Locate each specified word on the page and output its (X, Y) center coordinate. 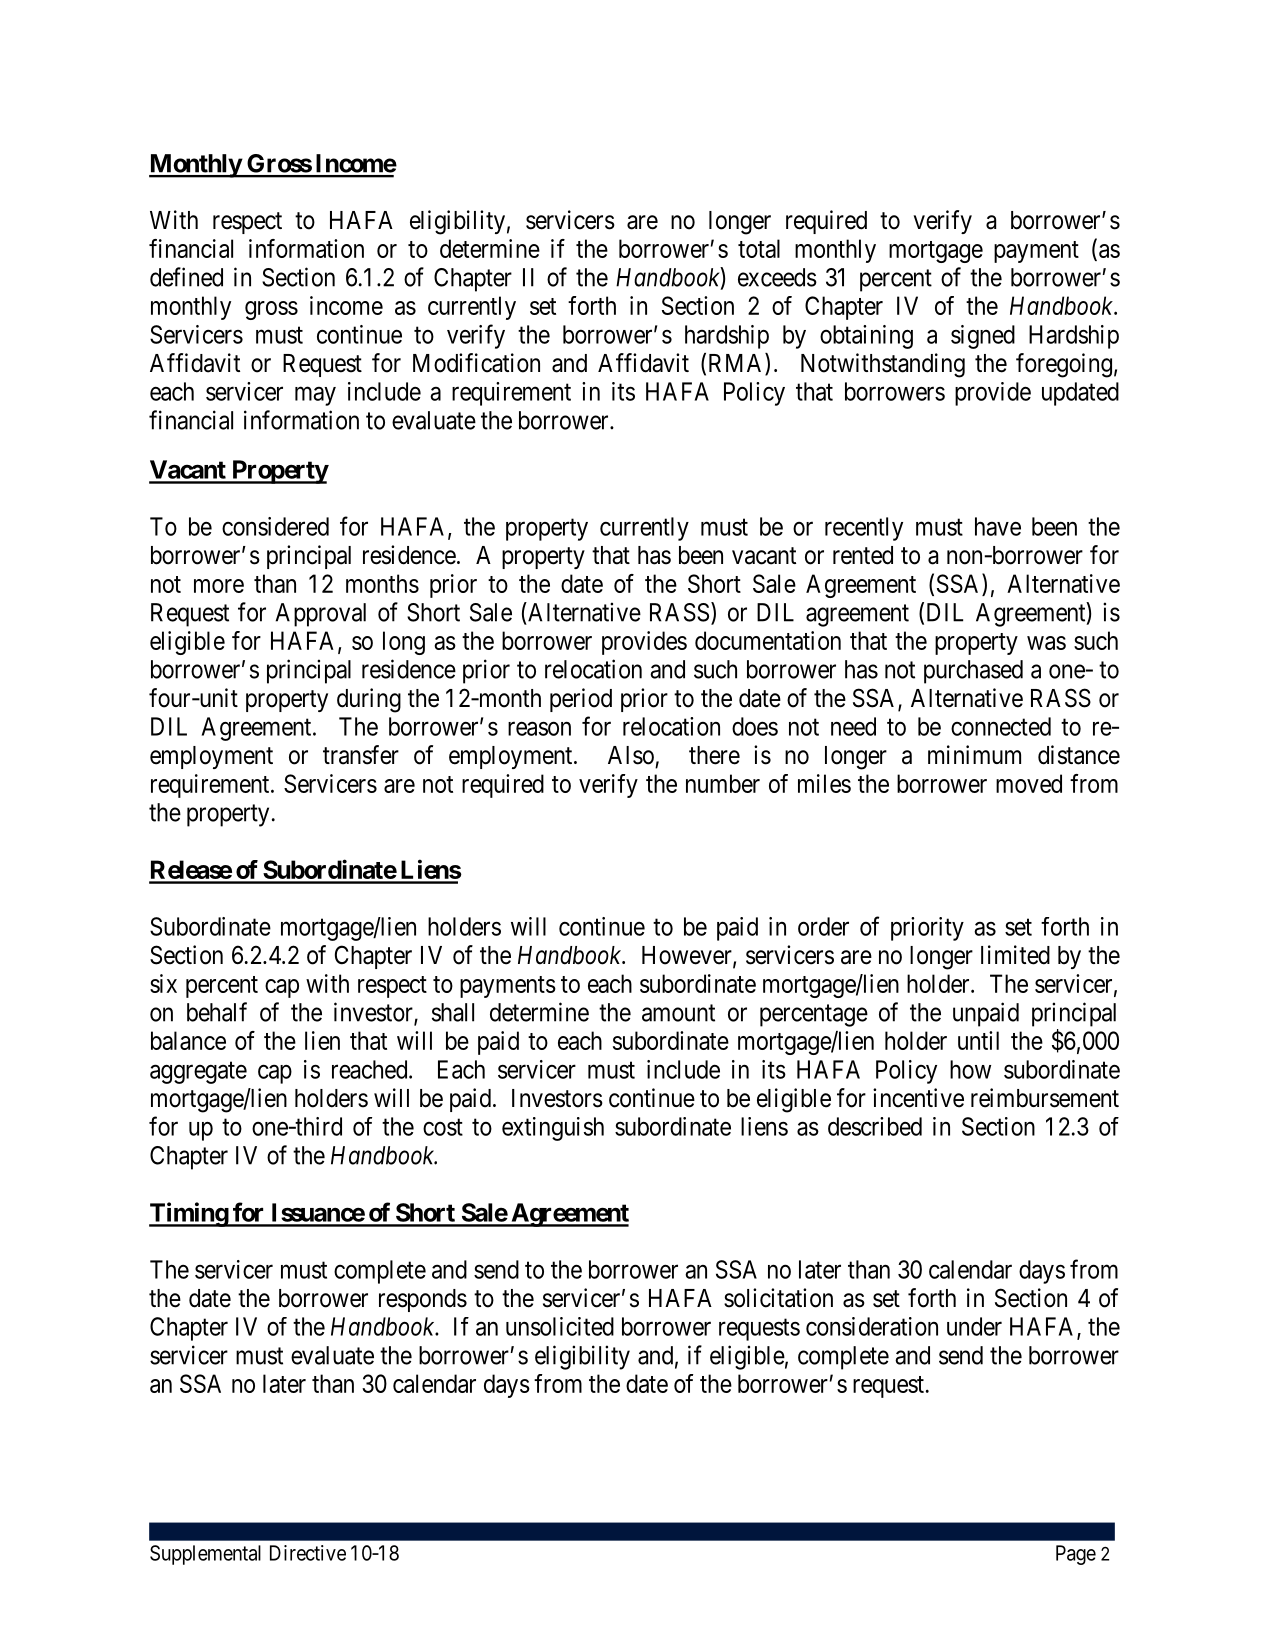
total (759, 248)
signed (983, 337)
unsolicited (560, 1326)
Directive (308, 1553)
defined (186, 277)
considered (275, 526)
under (974, 1326)
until (978, 1040)
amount (678, 1013)
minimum (974, 754)
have (998, 526)
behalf (217, 1012)
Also (631, 755)
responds (423, 1300)
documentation (768, 640)
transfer (361, 755)
